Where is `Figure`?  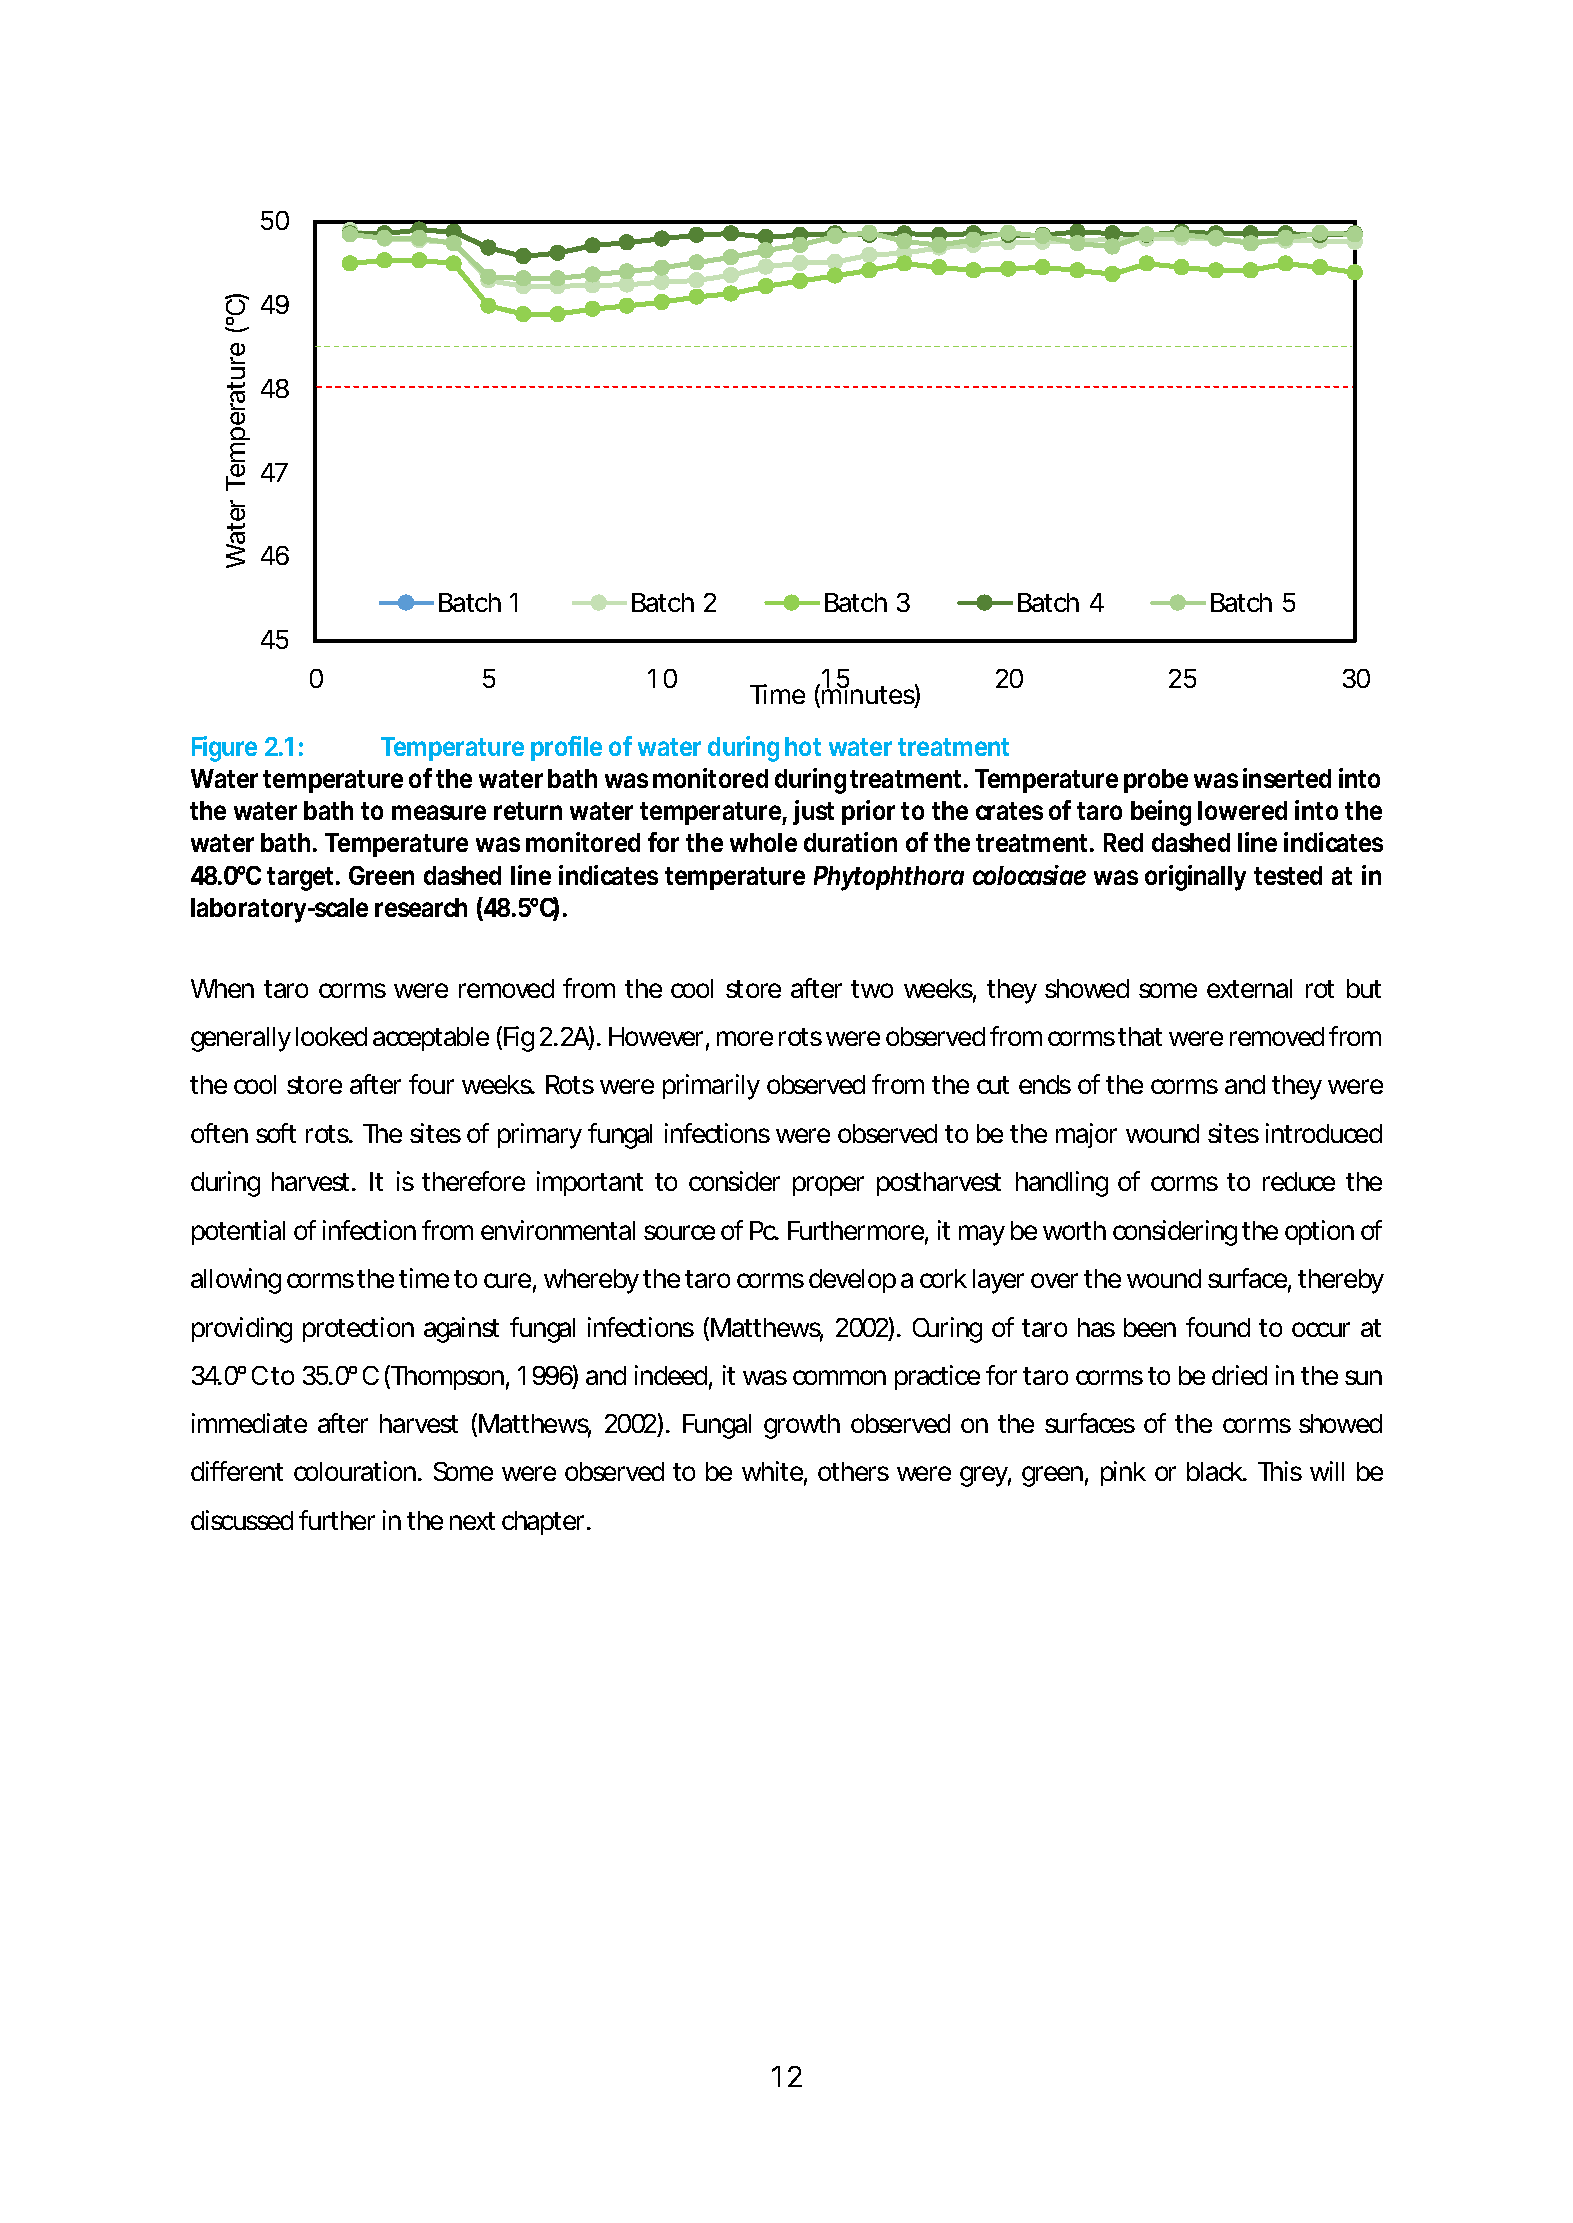
Figure is located at coordinates (224, 749).
